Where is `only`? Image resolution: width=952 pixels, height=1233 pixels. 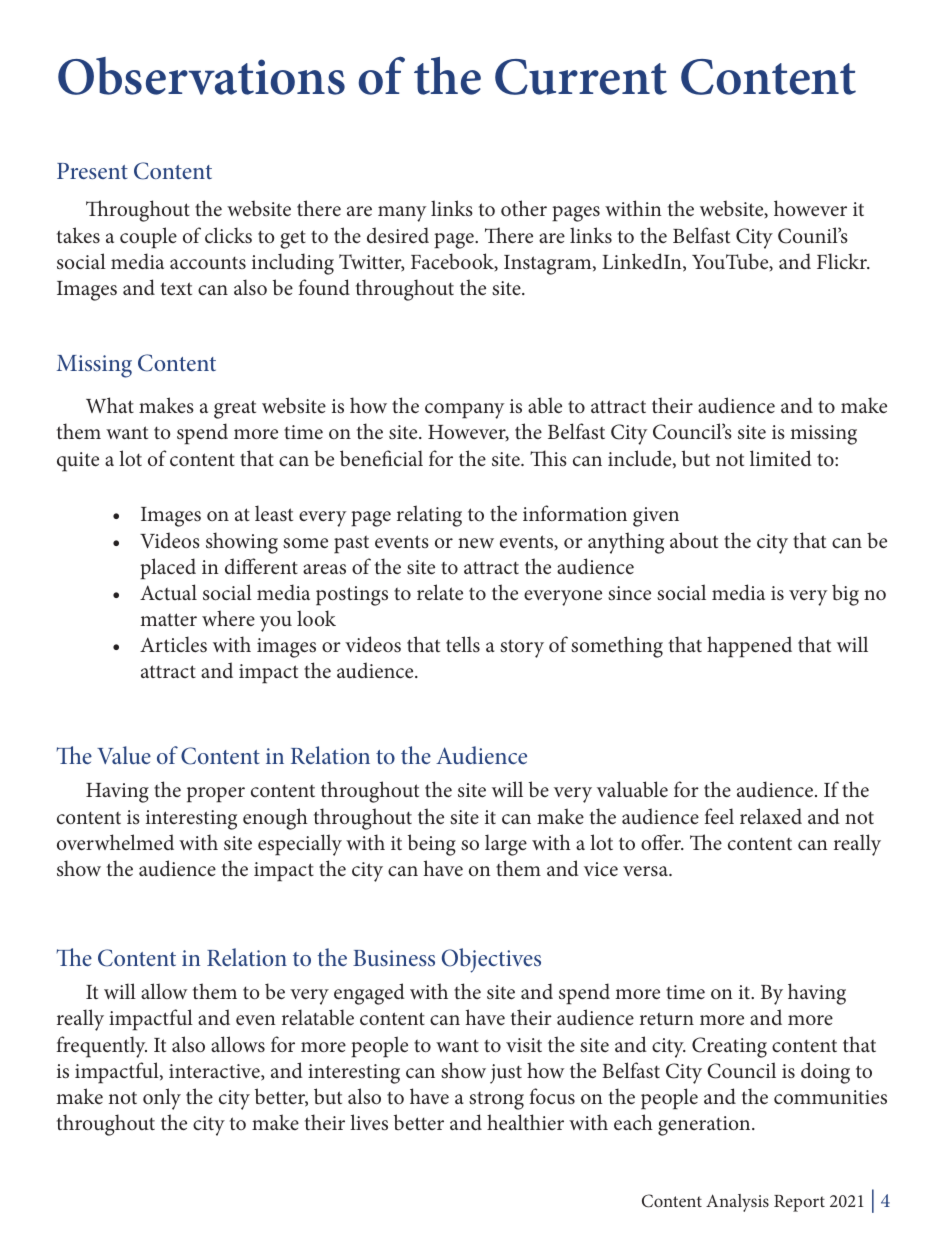 only is located at coordinates (162, 1099).
